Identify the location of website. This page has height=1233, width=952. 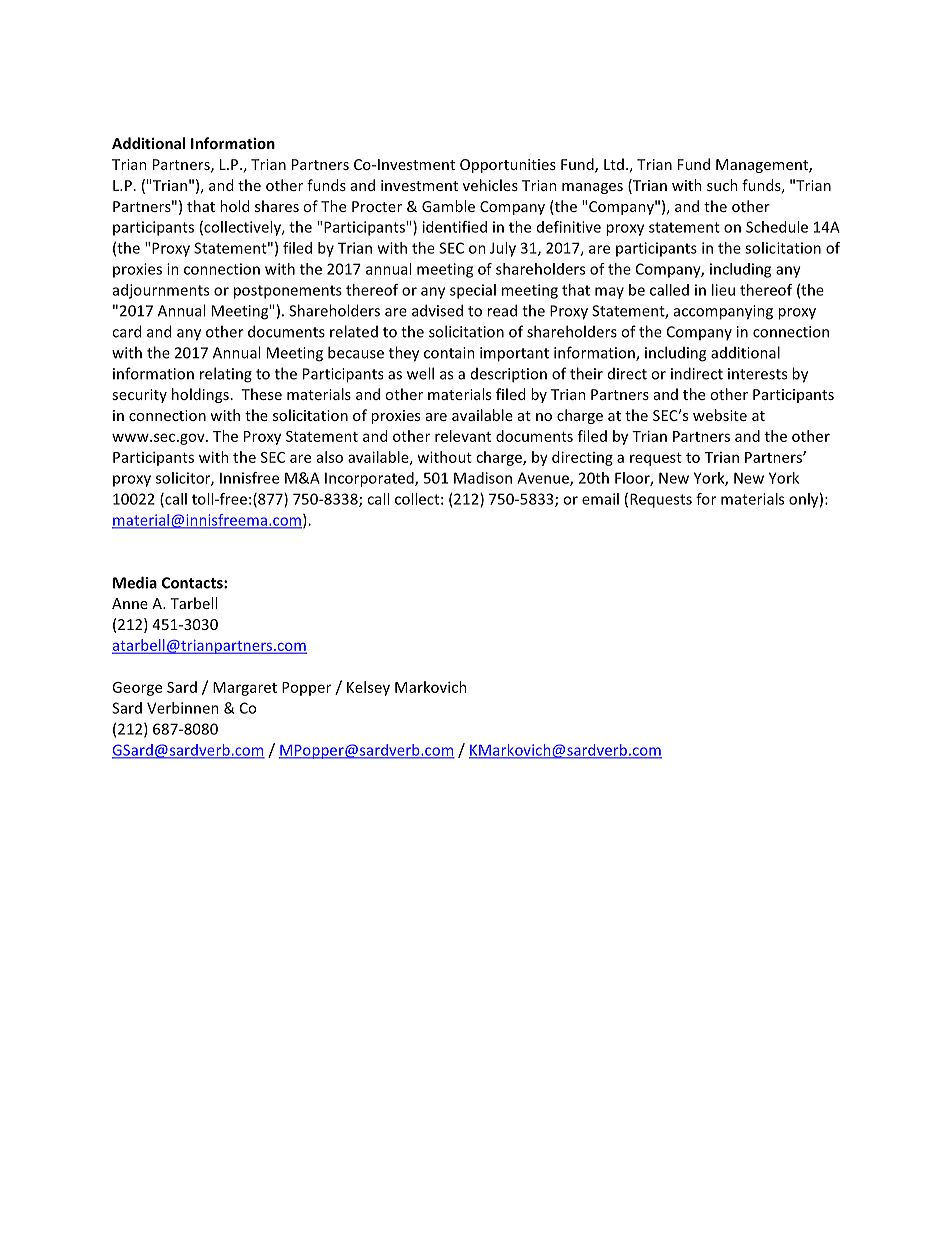
(720, 415).
